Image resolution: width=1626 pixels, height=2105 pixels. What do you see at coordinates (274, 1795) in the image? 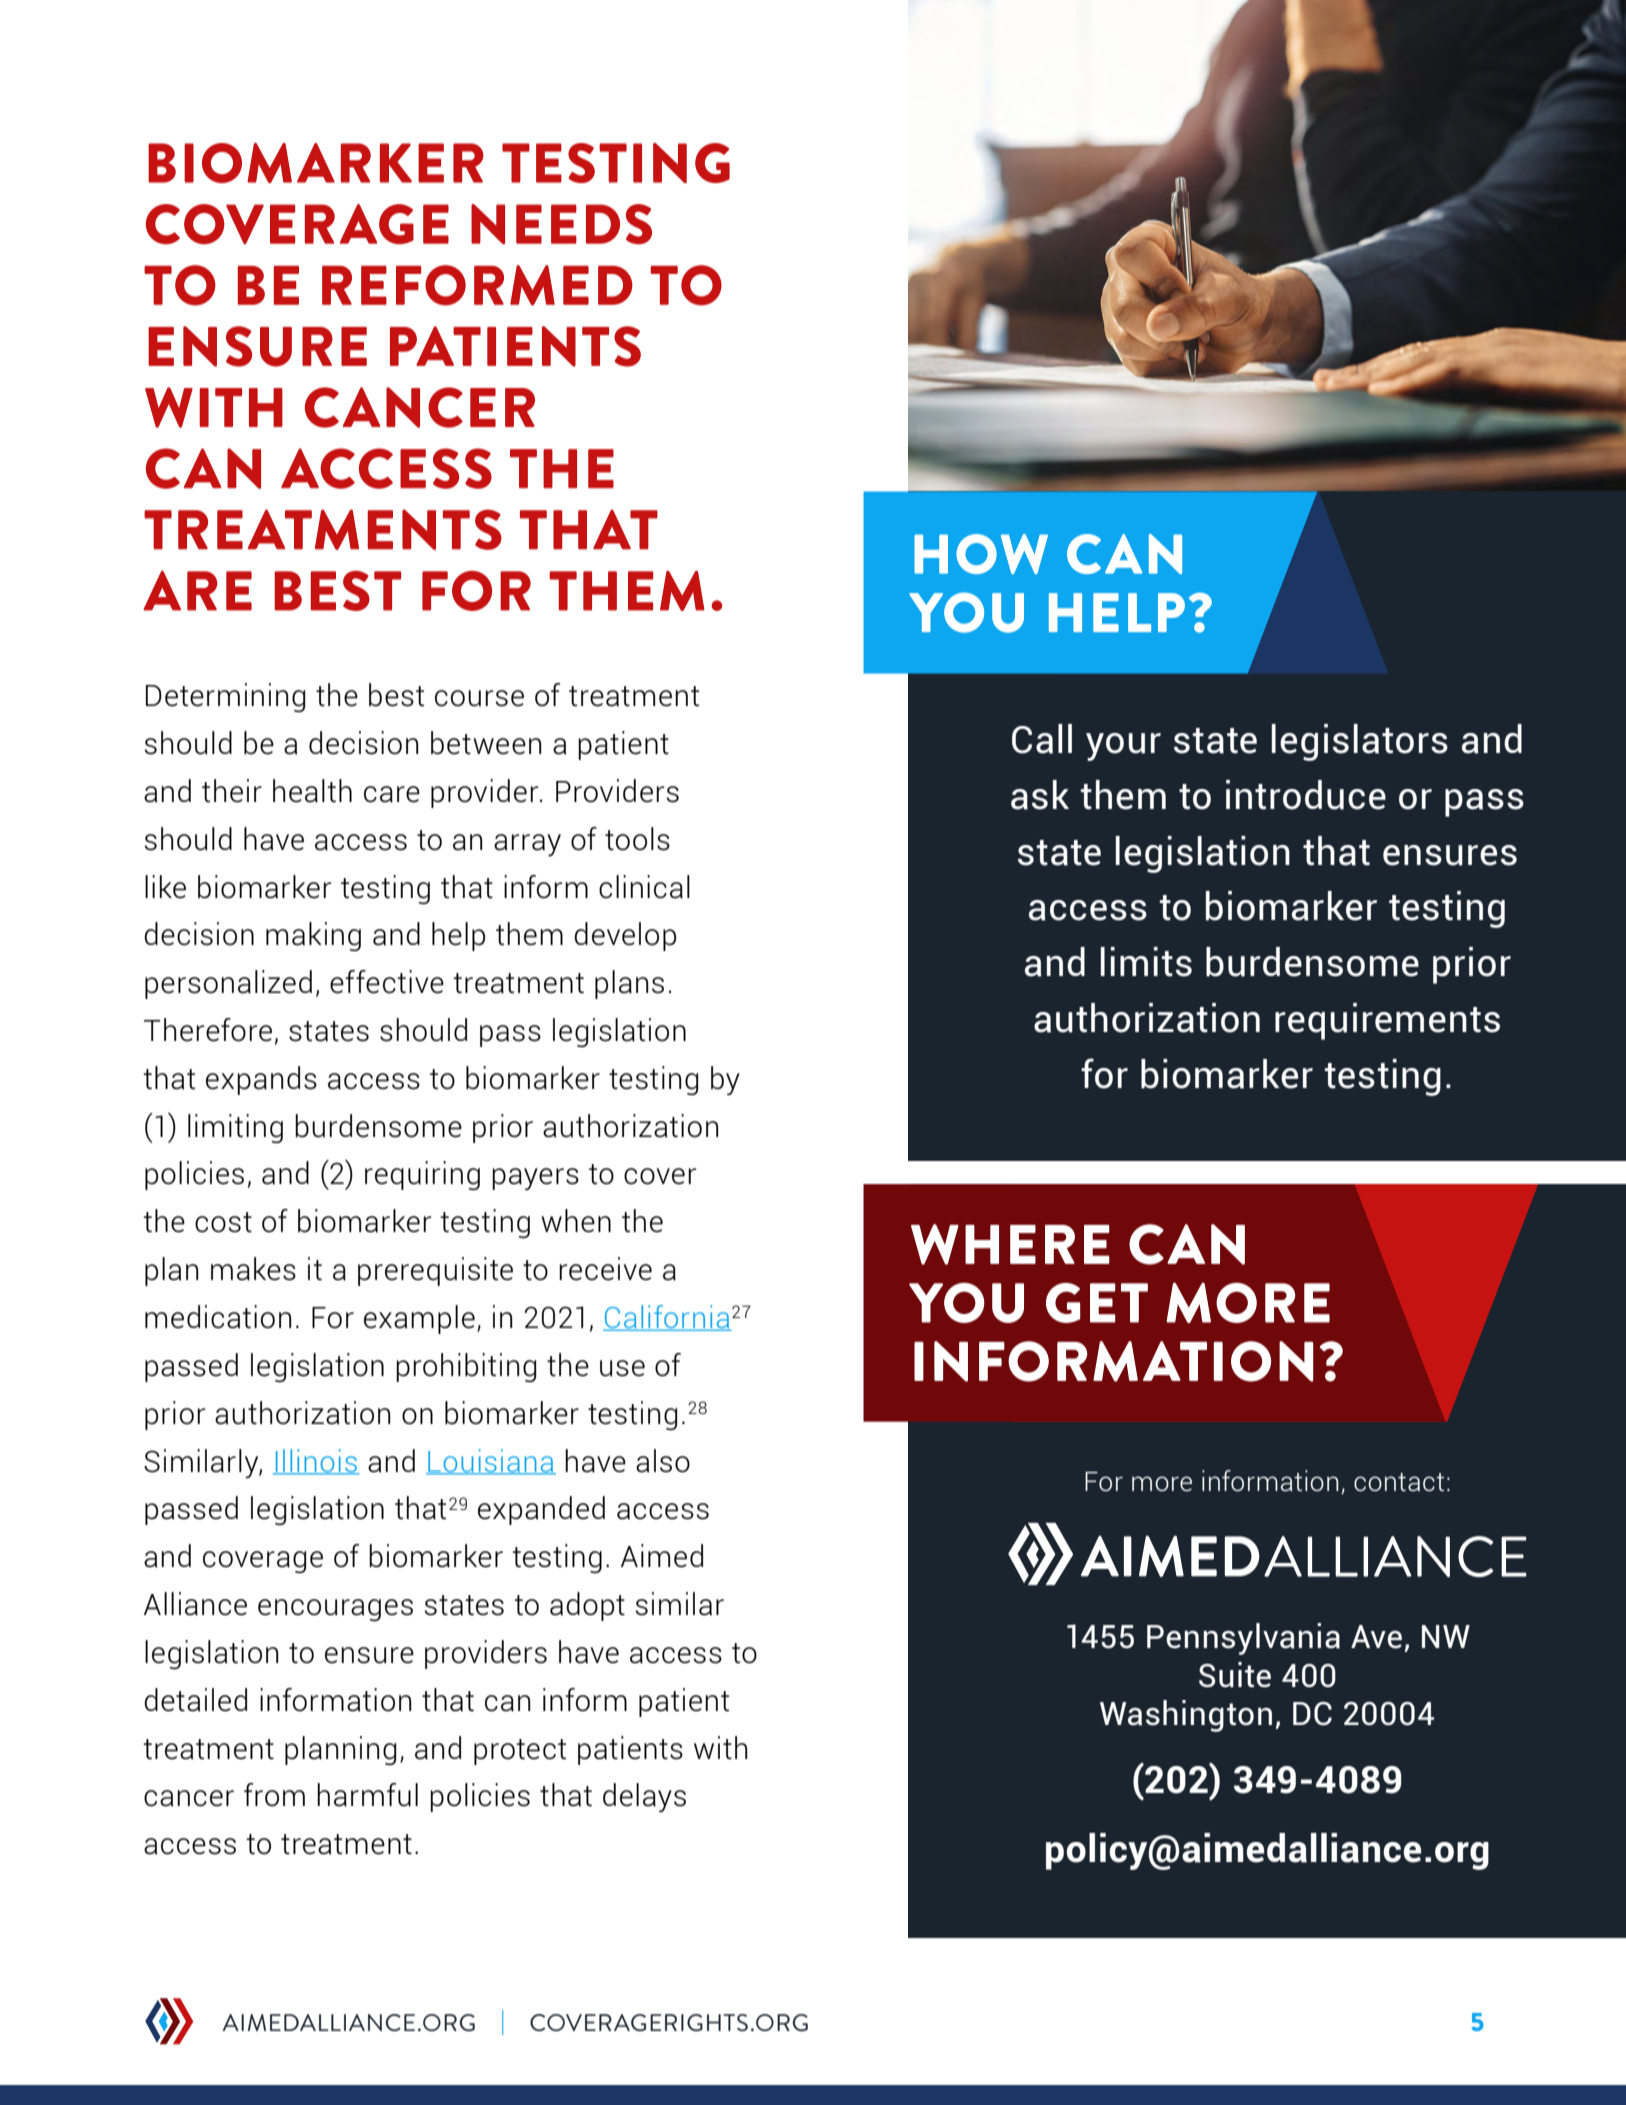
I see `from` at bounding box center [274, 1795].
